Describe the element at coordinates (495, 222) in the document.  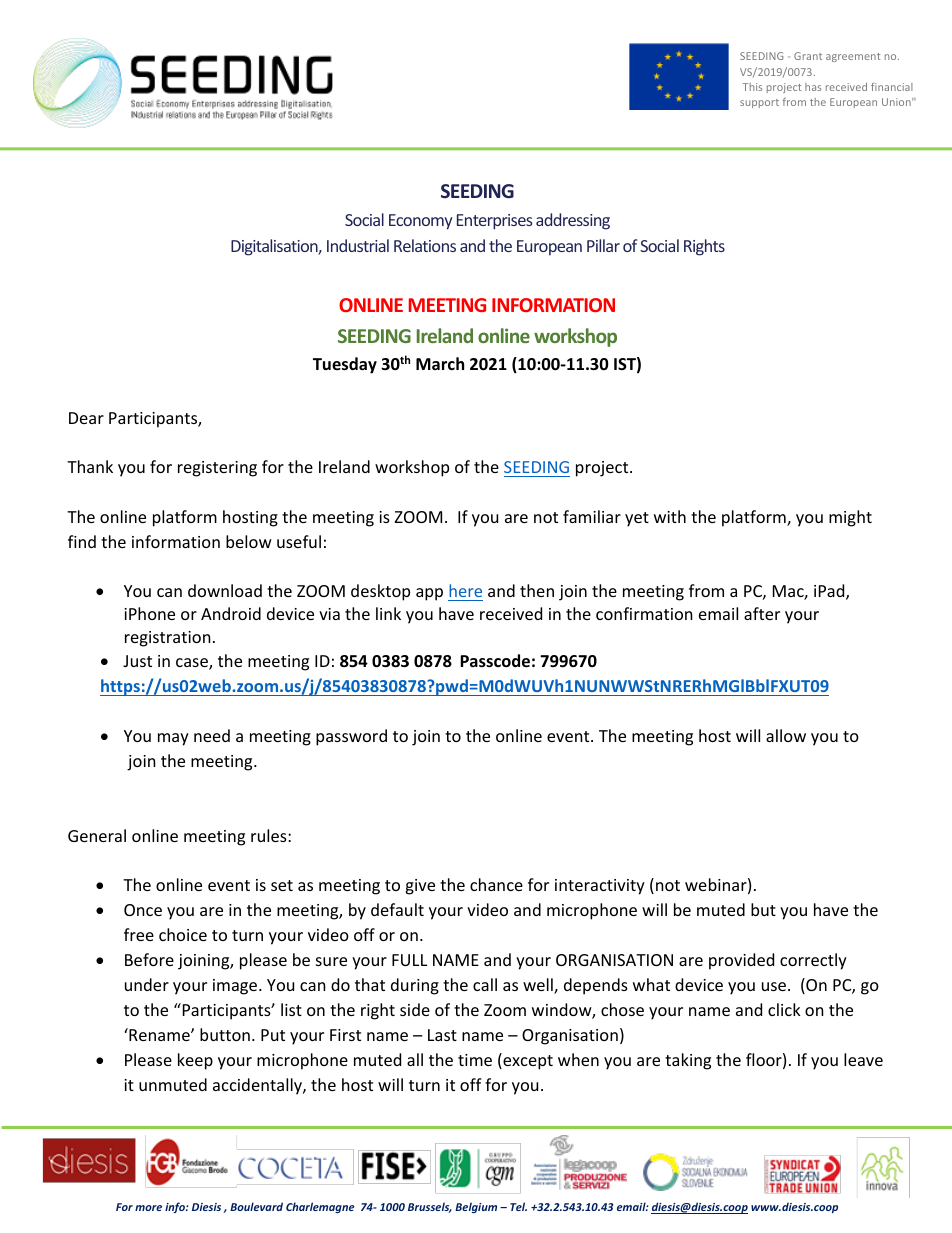
I see `Enterprises` at that location.
